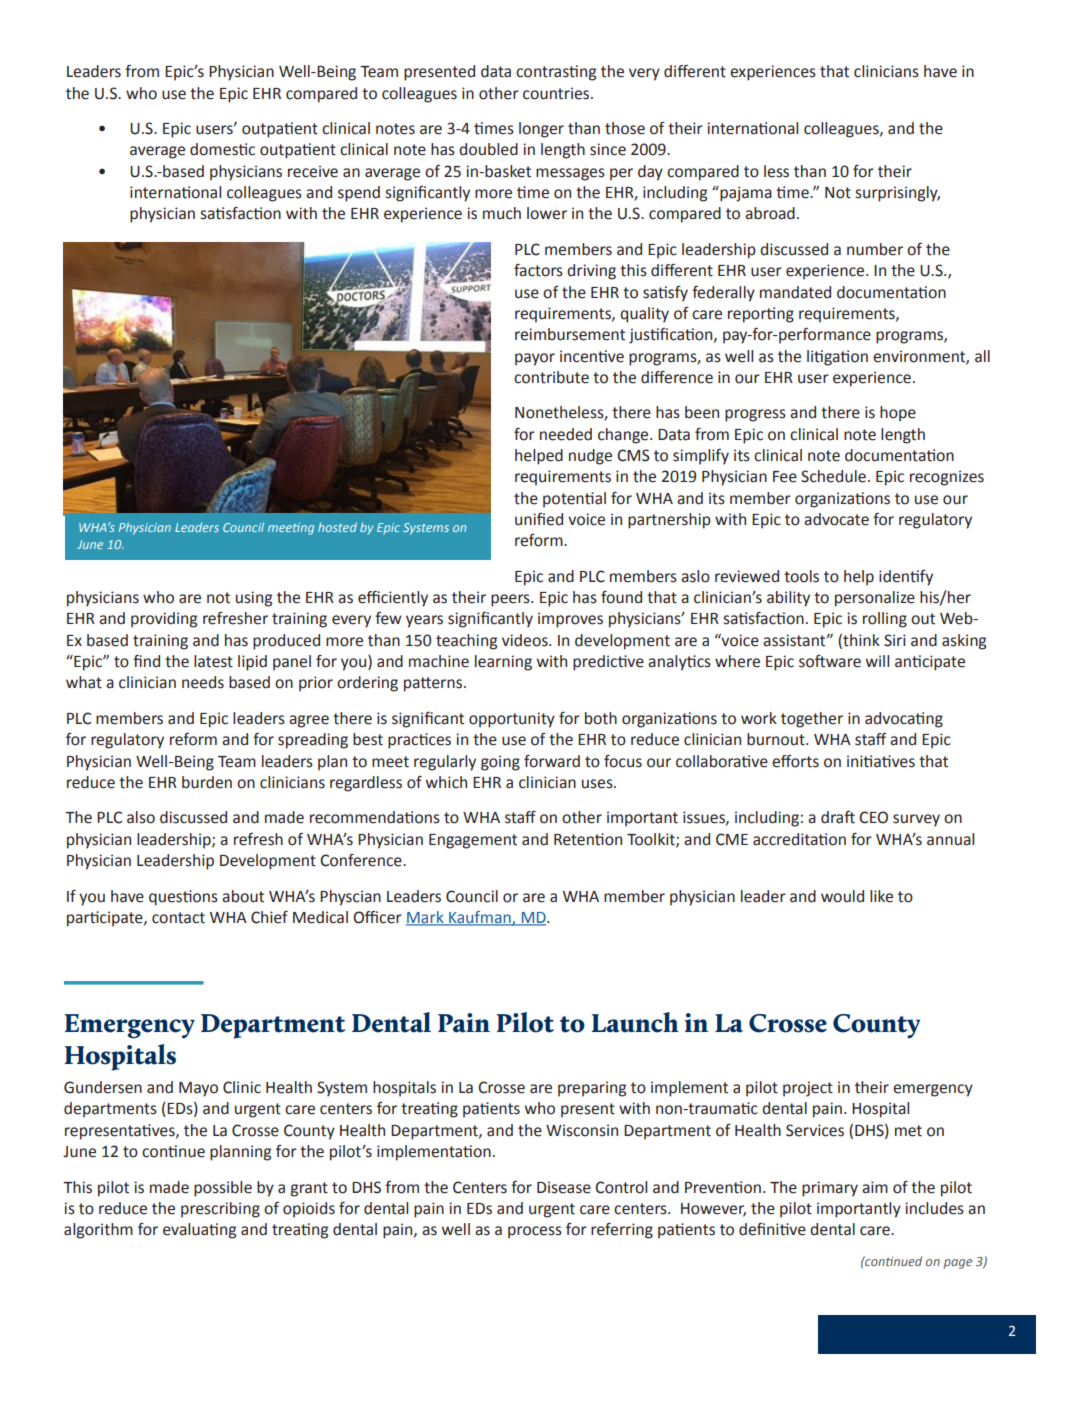 This screenshot has height=1407, width=1087. What do you see at coordinates (877, 661) in the screenshot?
I see `will` at bounding box center [877, 661].
